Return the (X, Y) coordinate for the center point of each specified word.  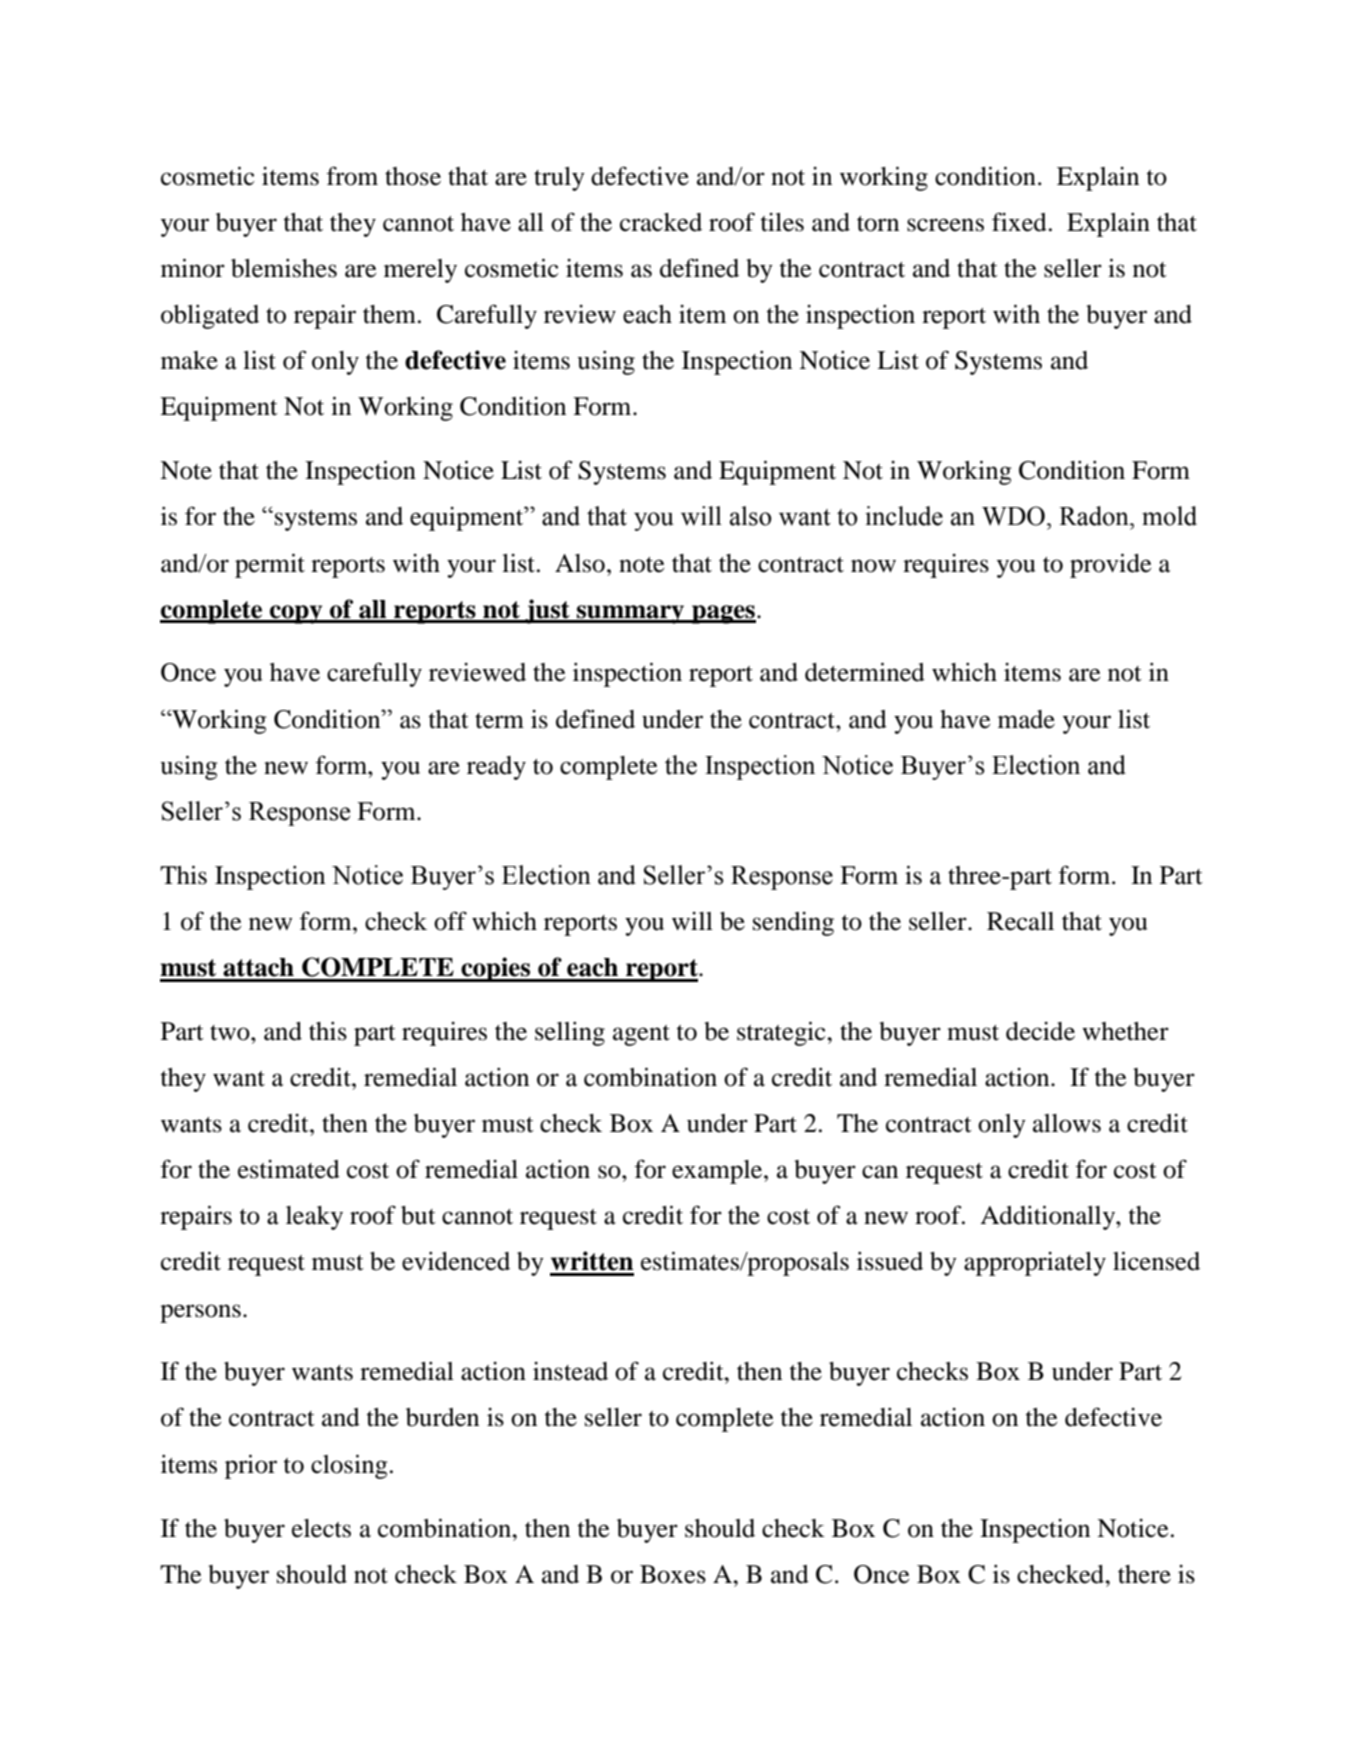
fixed (1019, 222)
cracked (661, 222)
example (718, 1172)
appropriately (1035, 1264)
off (450, 921)
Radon (1095, 516)
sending (793, 924)
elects (321, 1528)
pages (723, 614)
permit (270, 566)
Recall (1020, 921)
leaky (314, 1218)
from (352, 176)
